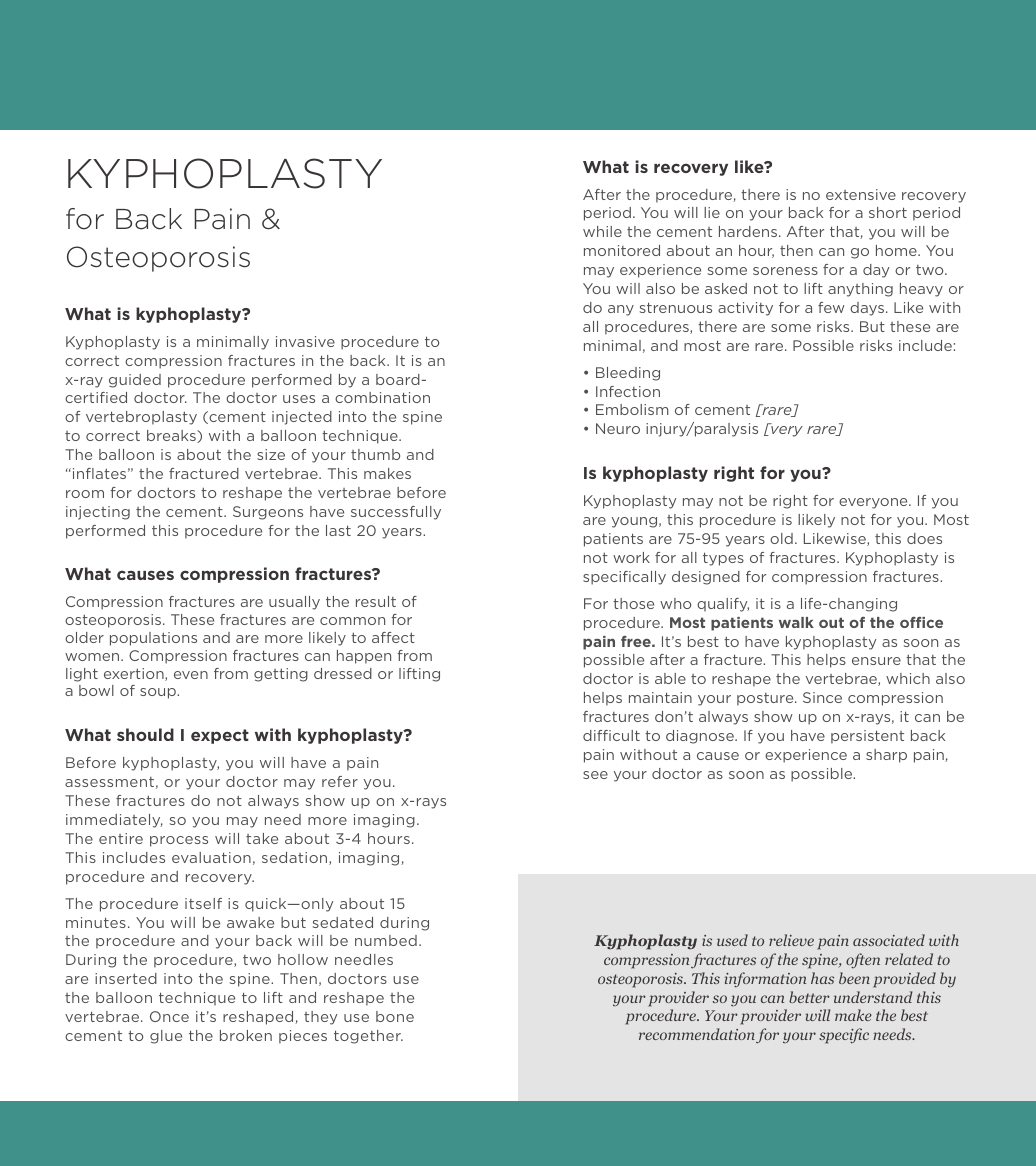  I want to click on successfully, so click(396, 513).
